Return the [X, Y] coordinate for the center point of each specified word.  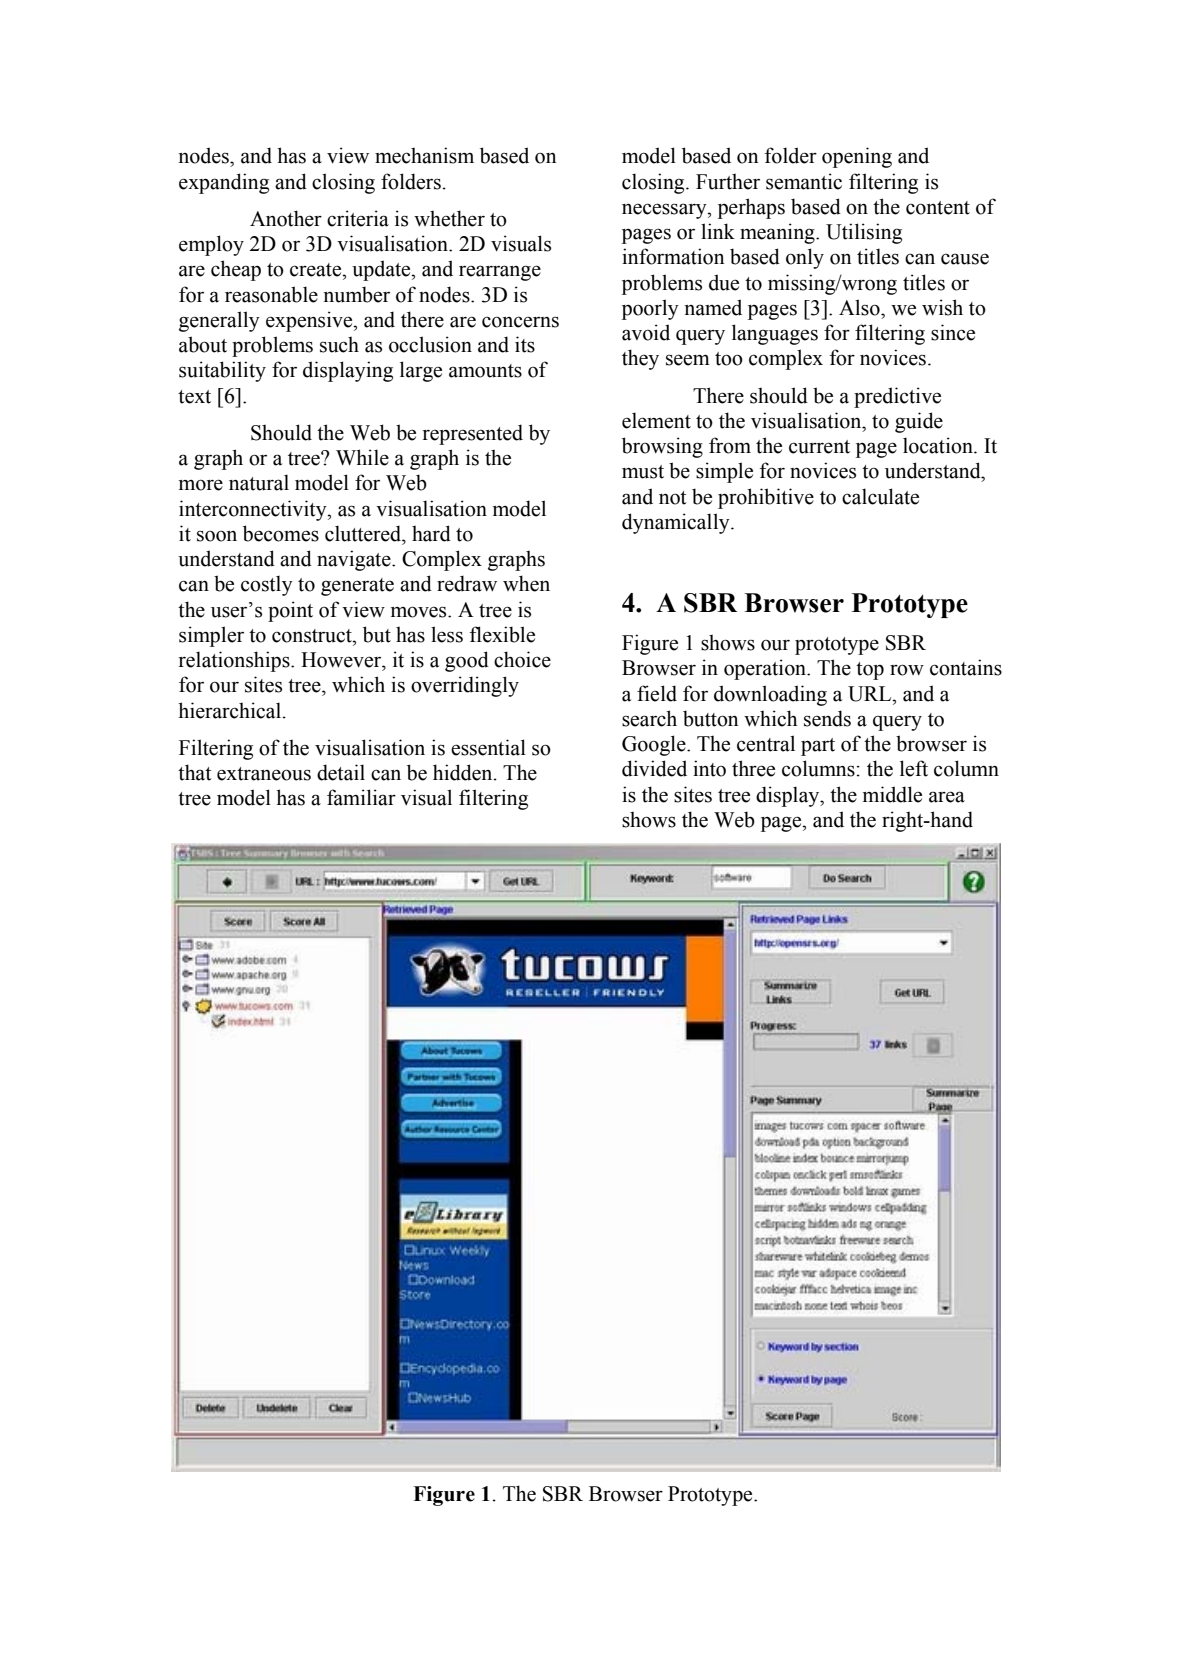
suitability [222, 371]
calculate [880, 496]
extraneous [264, 774]
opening [857, 157]
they [640, 359]
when [526, 583]
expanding [224, 183]
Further [728, 181]
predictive [897, 397]
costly [267, 585]
